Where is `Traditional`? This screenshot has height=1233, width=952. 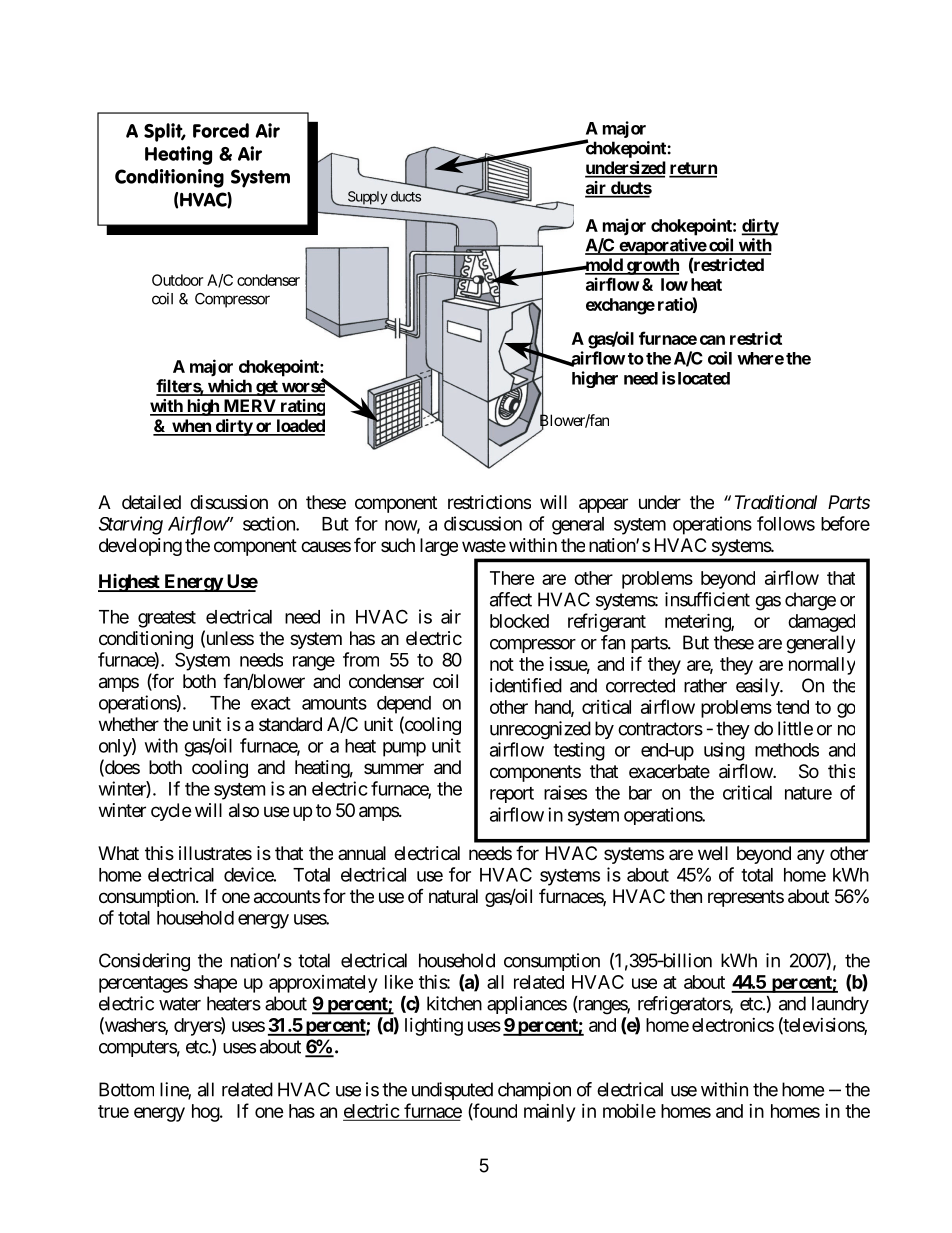
Traditional is located at coordinates (776, 502).
